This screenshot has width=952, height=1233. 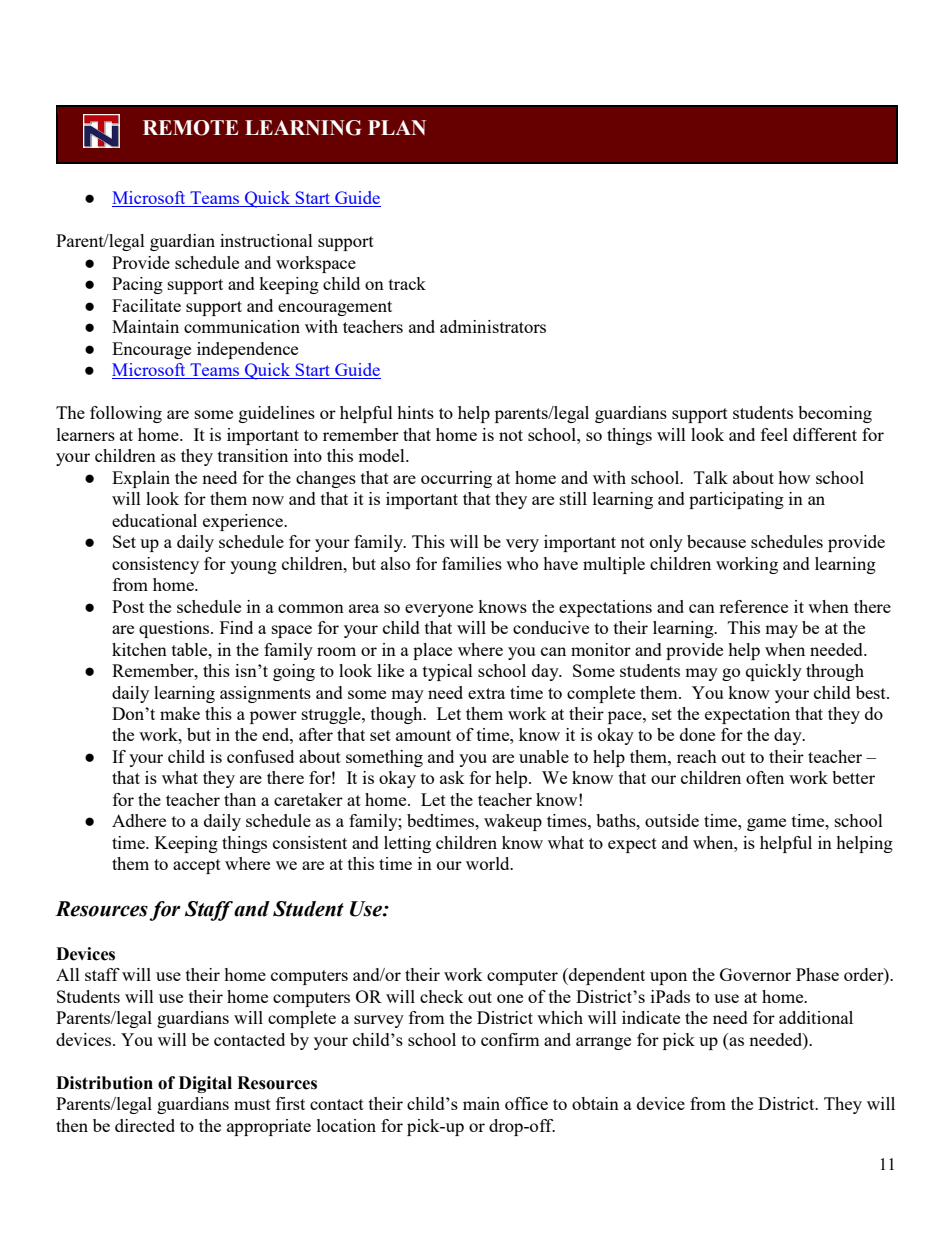 What do you see at coordinates (397, 127) in the screenshot?
I see `PLAN` at bounding box center [397, 127].
